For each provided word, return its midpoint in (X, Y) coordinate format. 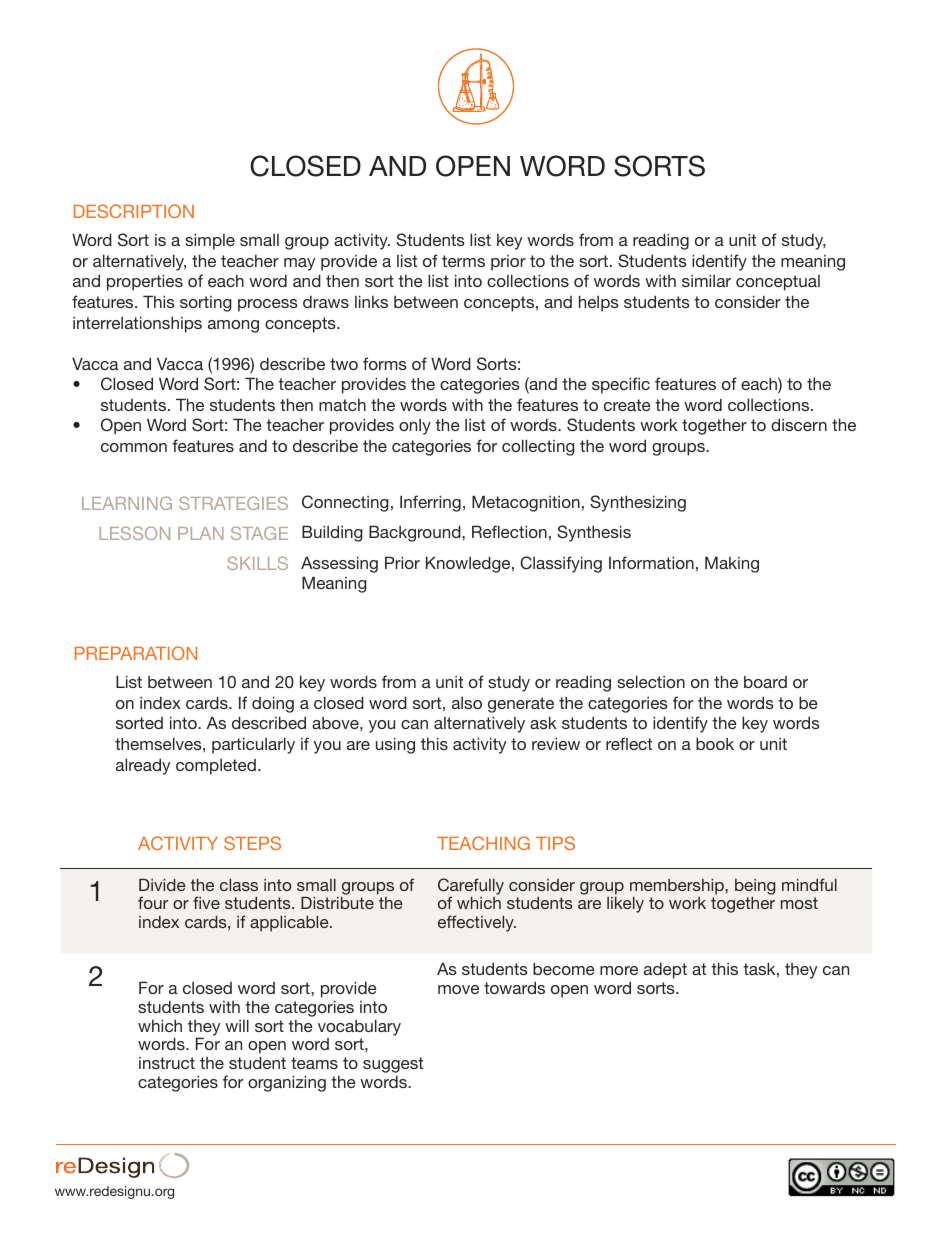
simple (210, 241)
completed (216, 767)
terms (463, 261)
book (715, 743)
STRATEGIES (233, 503)
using (395, 745)
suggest (393, 1065)
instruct (167, 1063)
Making (732, 564)
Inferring (430, 503)
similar (706, 280)
